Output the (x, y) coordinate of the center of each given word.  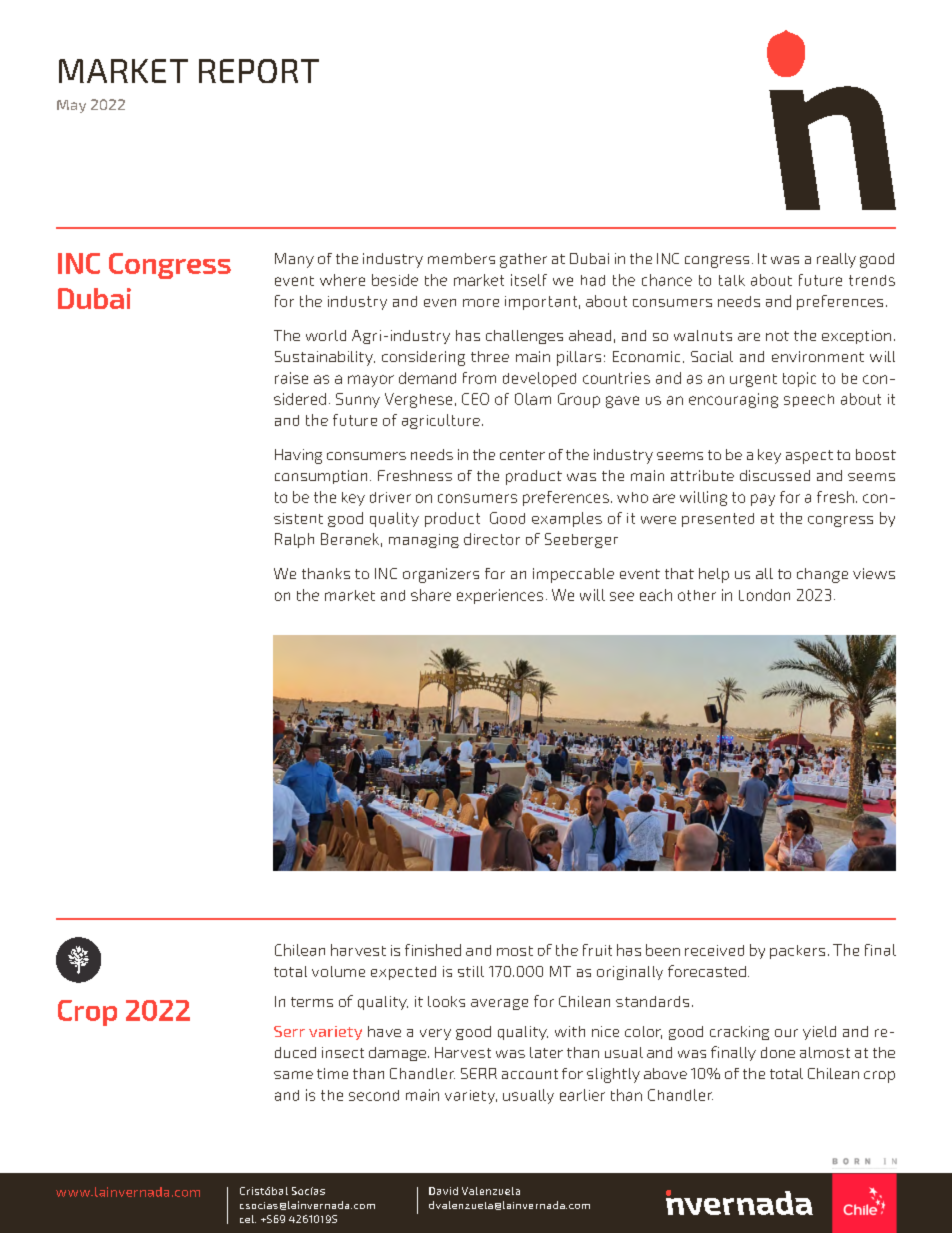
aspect (809, 457)
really (836, 260)
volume (338, 971)
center (522, 455)
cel (248, 1219)
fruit (597, 950)
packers (797, 952)
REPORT (259, 71)
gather (523, 260)
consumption (321, 477)
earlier (582, 1095)
